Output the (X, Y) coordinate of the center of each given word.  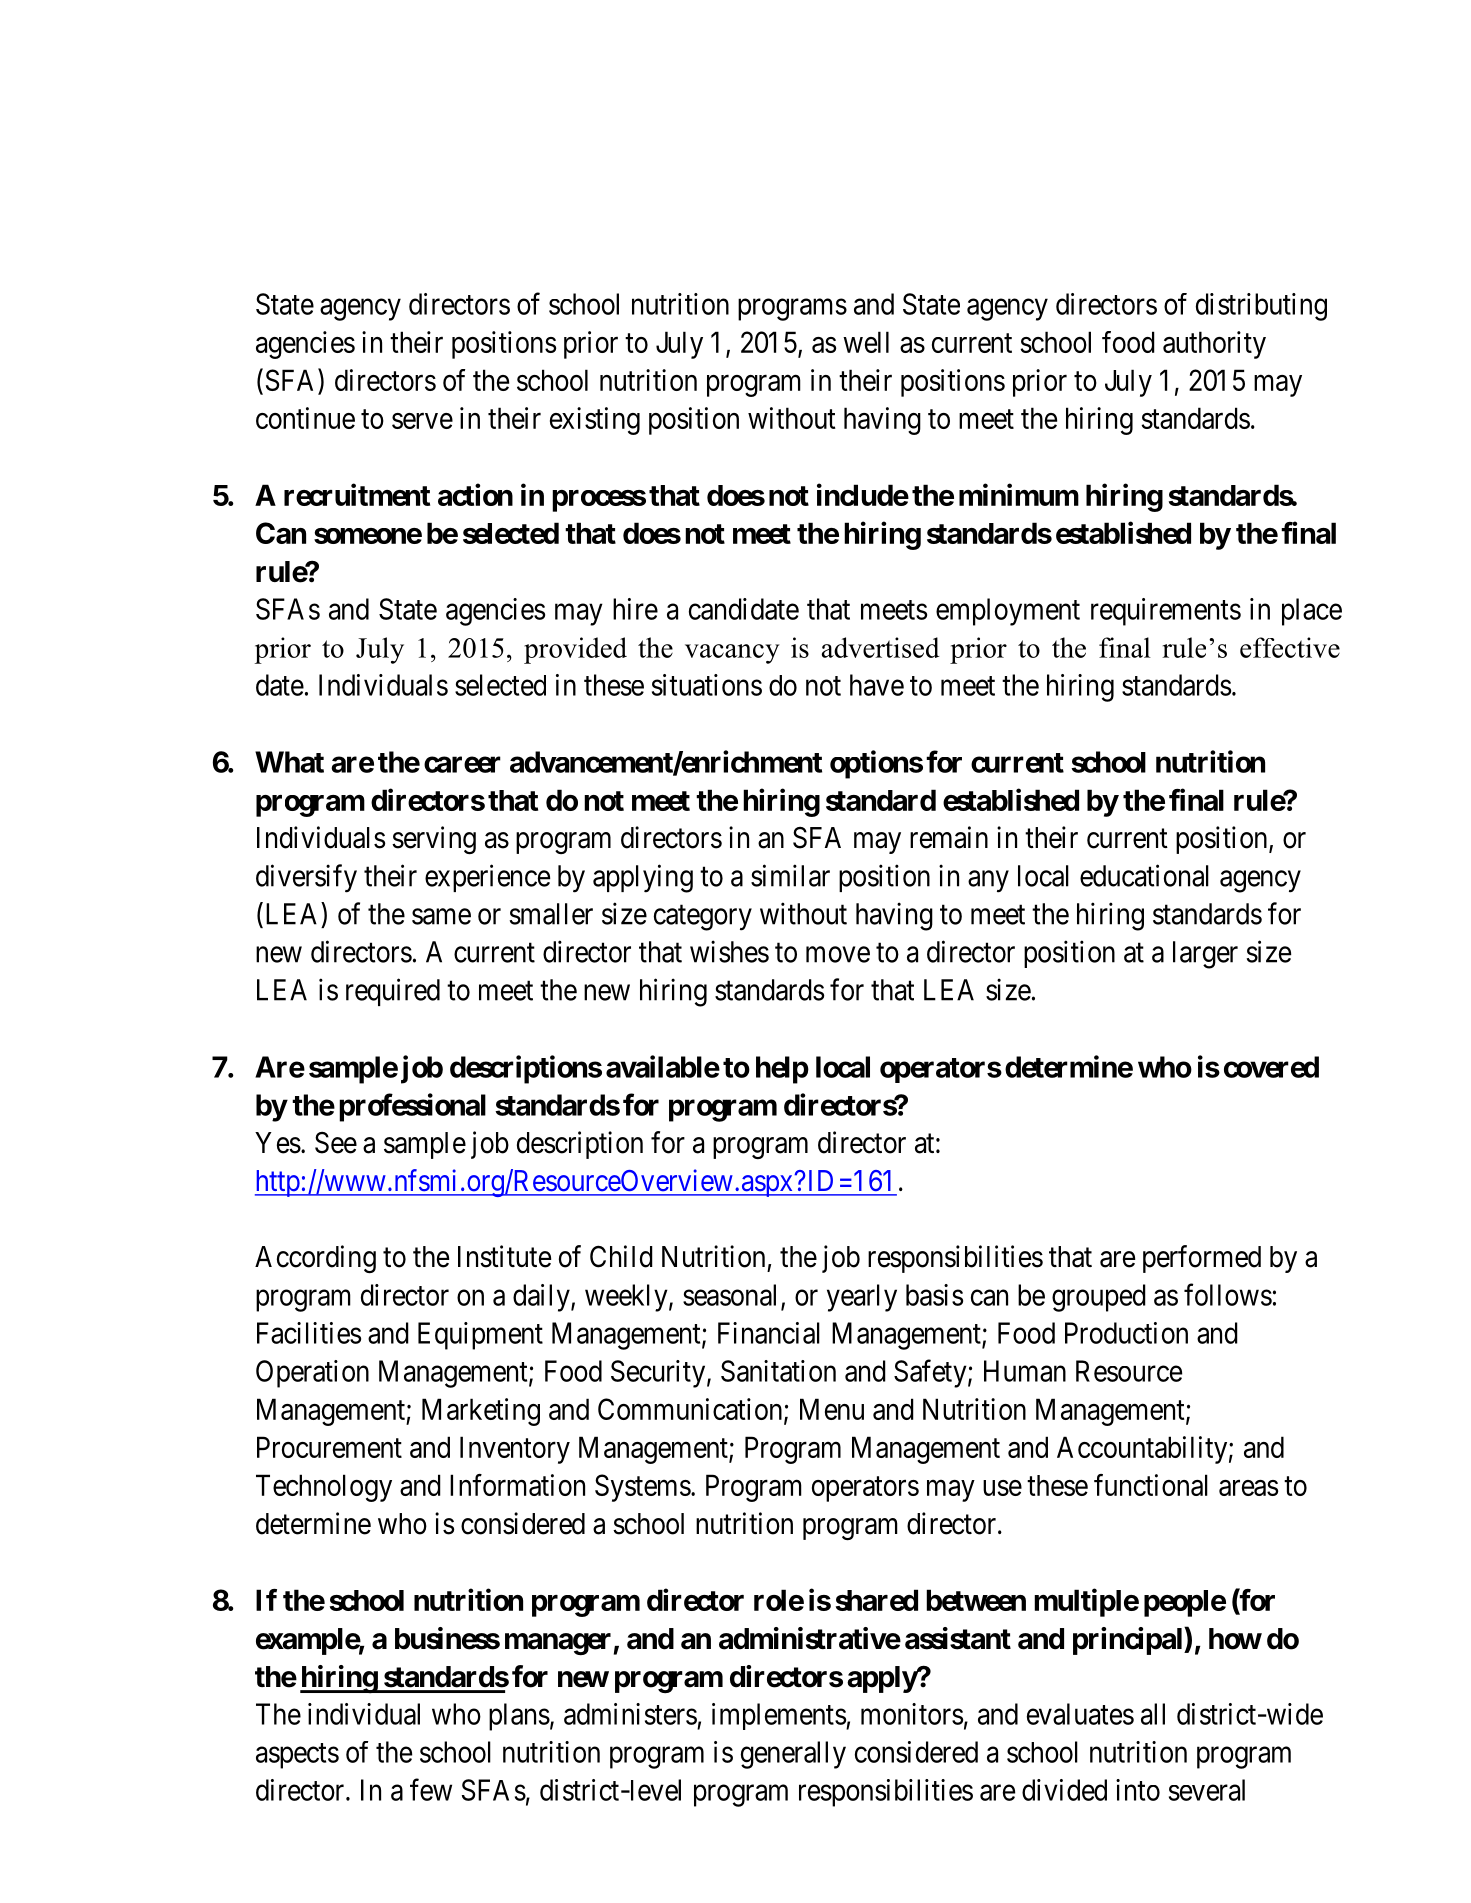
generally (793, 1755)
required (393, 992)
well (866, 342)
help (782, 1070)
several (1207, 1790)
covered (1271, 1067)
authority (1214, 345)
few (431, 1789)
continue (305, 418)
